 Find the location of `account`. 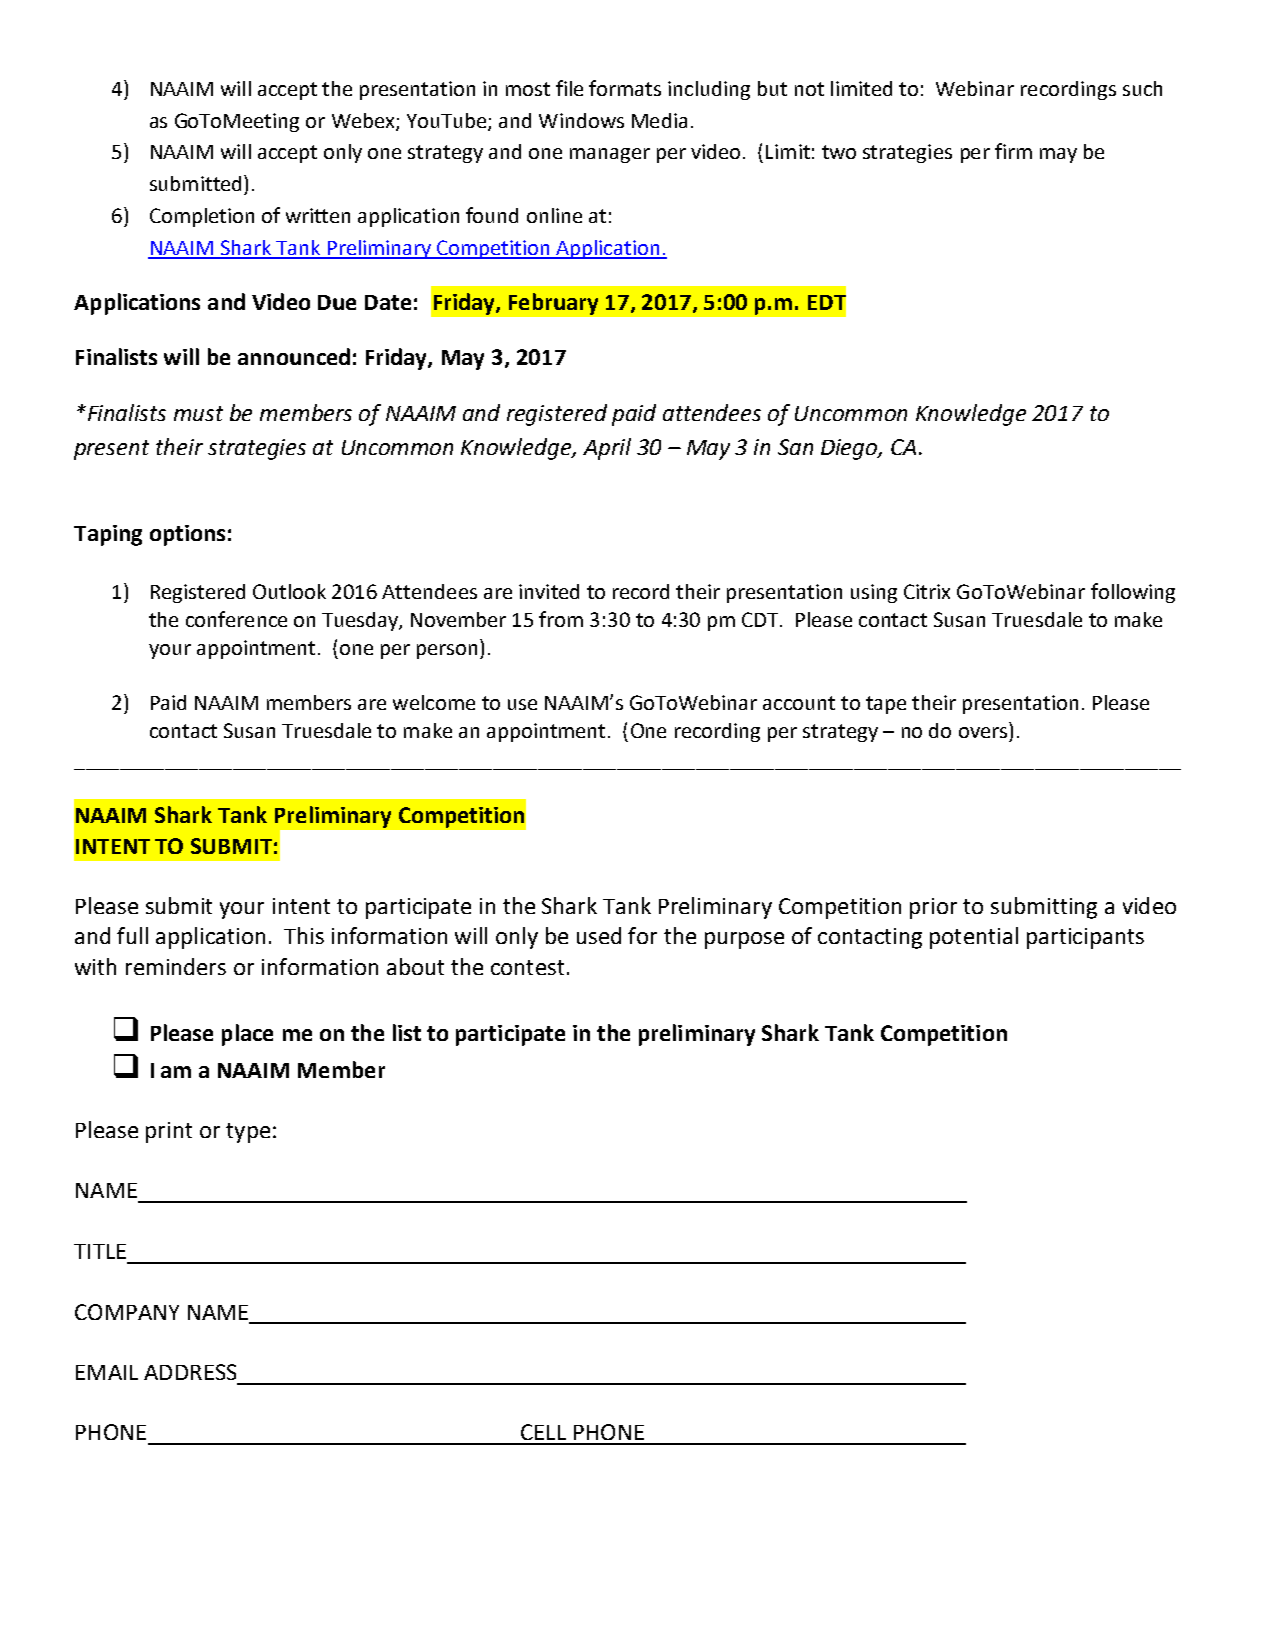

account is located at coordinates (799, 703).
